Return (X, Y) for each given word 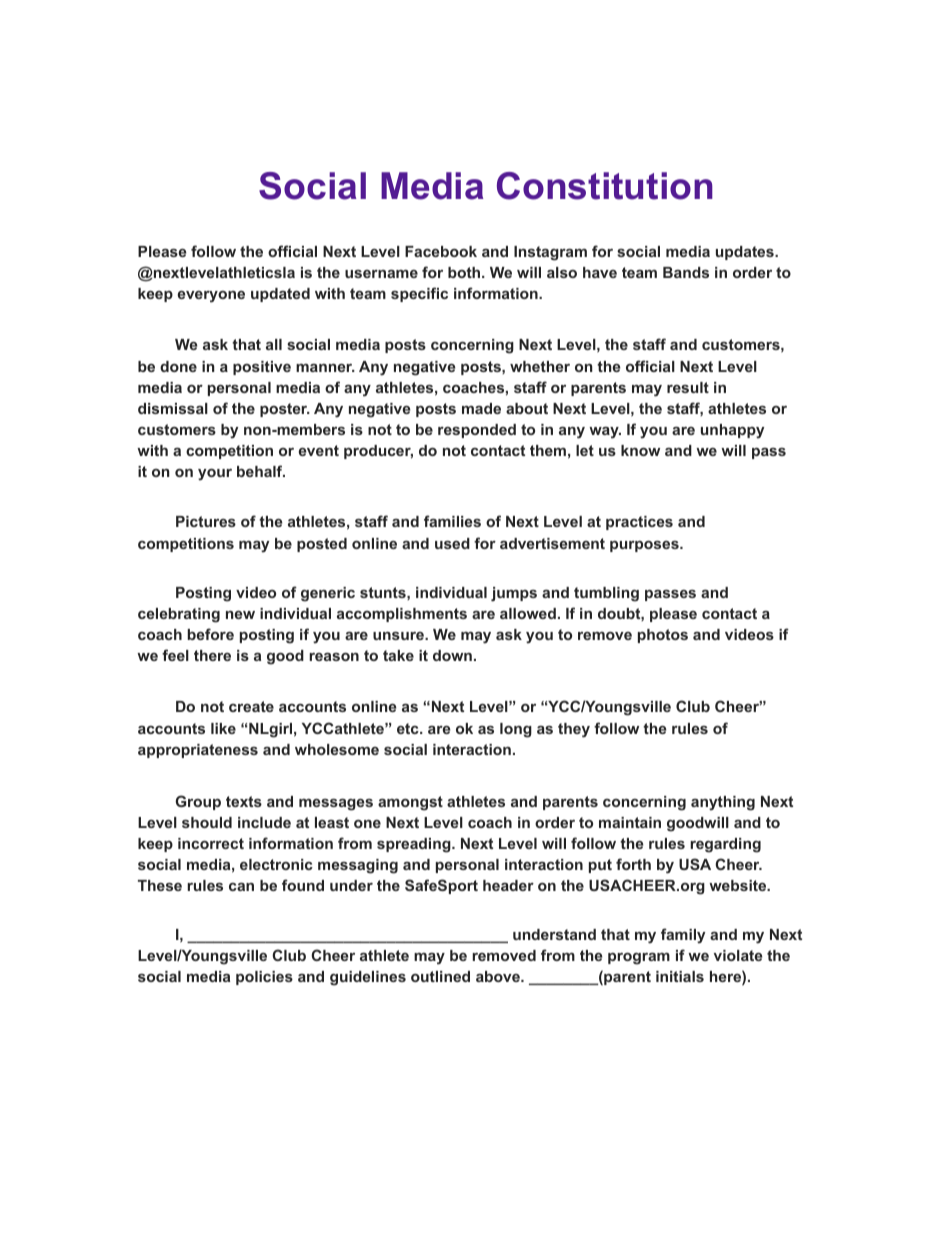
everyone (211, 296)
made (481, 408)
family (683, 936)
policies (264, 978)
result (688, 387)
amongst (410, 803)
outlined (440, 976)
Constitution (605, 186)
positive (262, 368)
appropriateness (198, 751)
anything (723, 803)
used (452, 543)
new (240, 614)
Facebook (441, 251)
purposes (645, 546)
